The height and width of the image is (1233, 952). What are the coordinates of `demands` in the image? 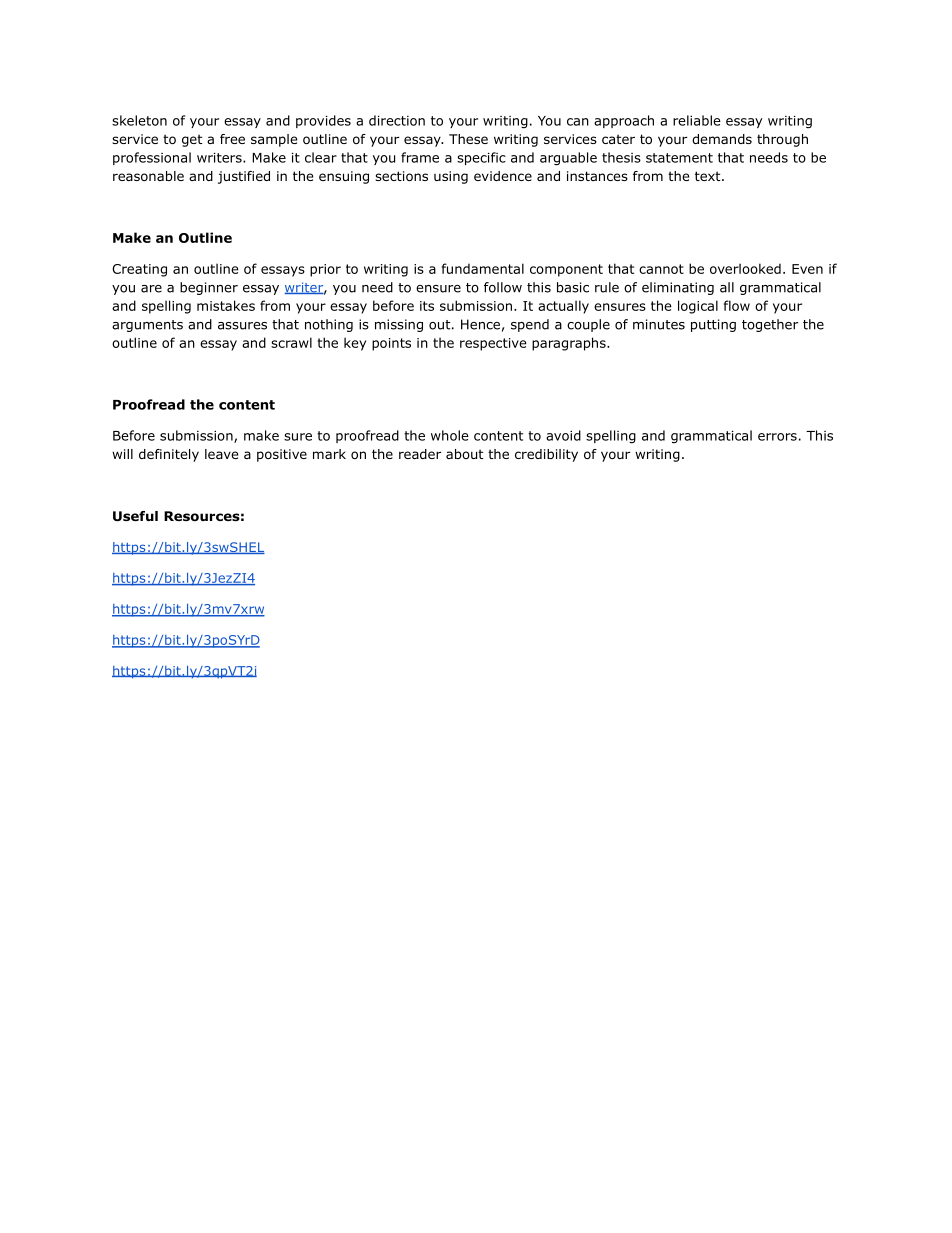 It's located at (722, 139).
